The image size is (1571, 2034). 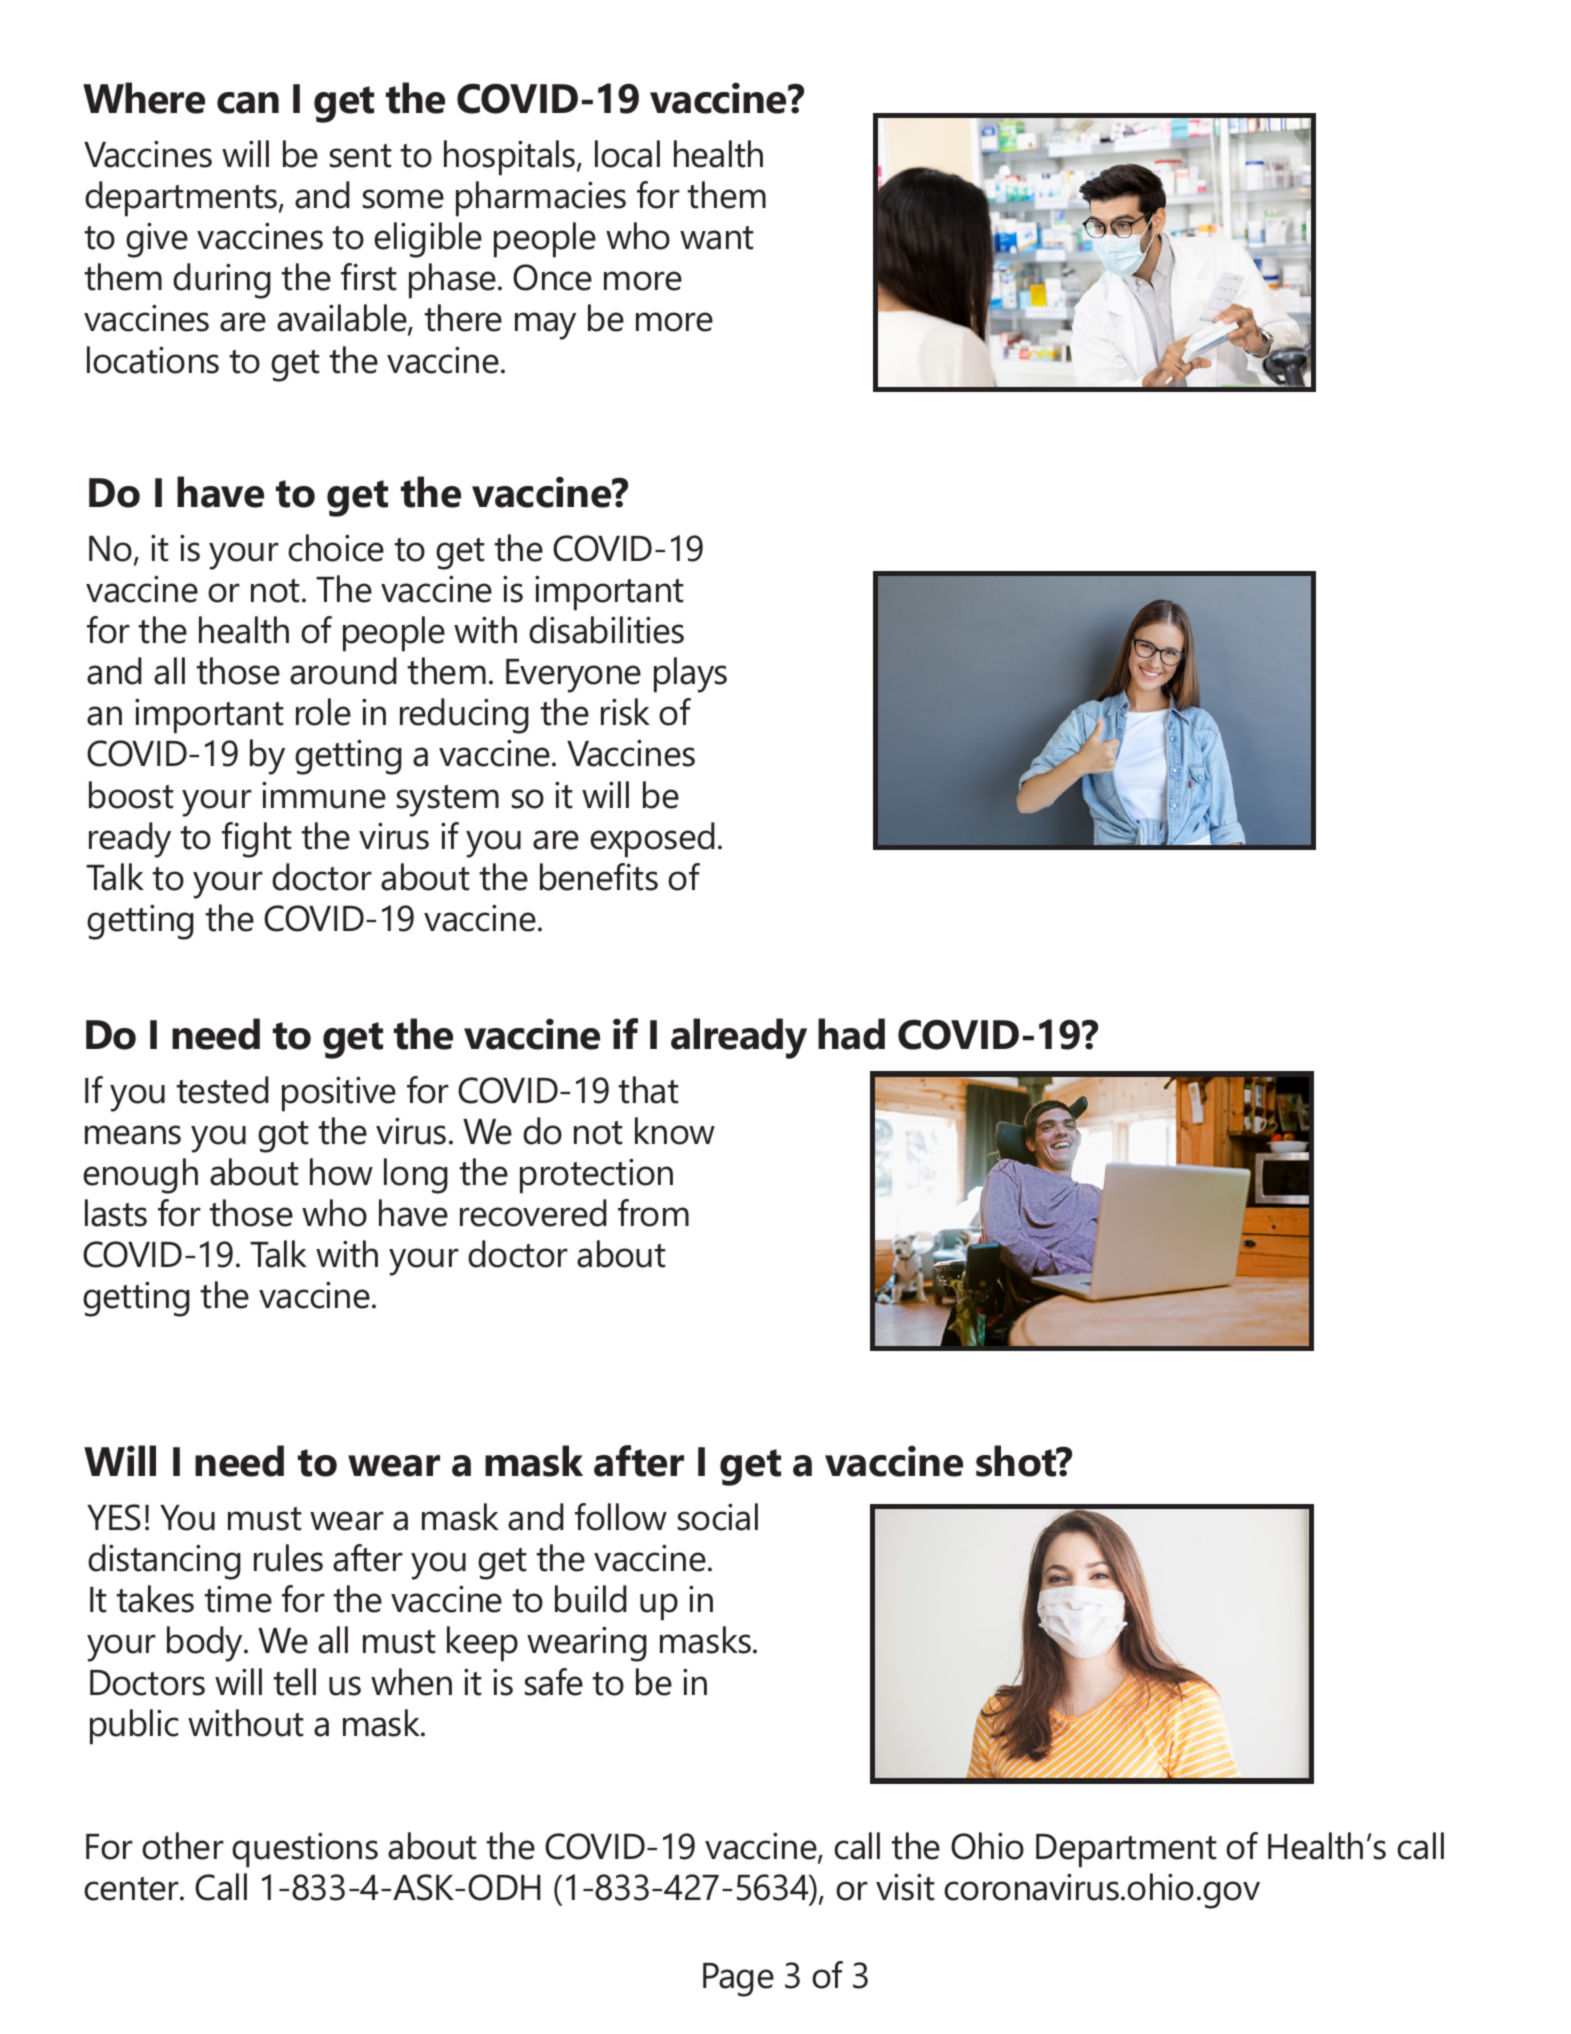 I want to click on other, so click(x=183, y=1846).
